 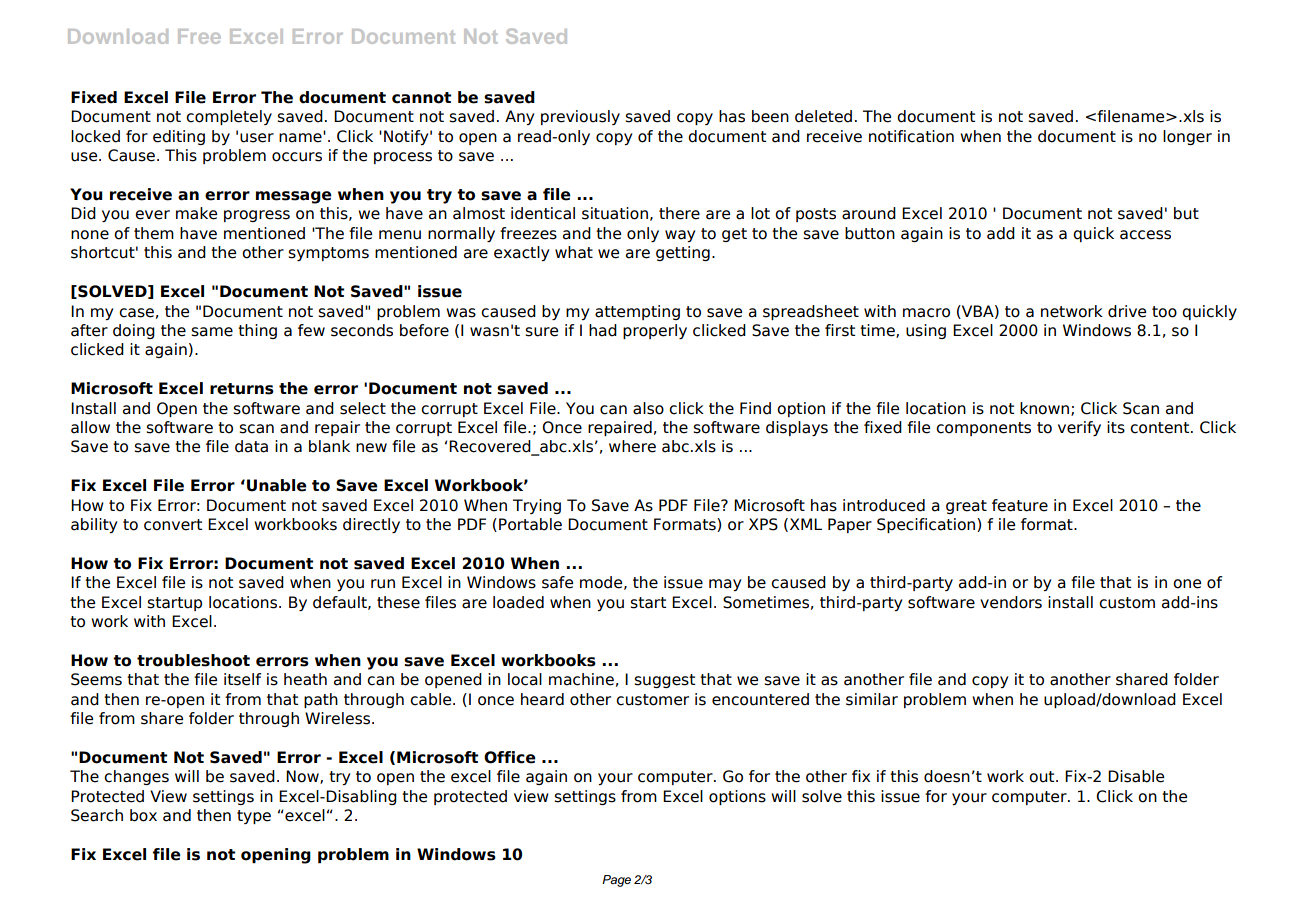 What do you see at coordinates (655, 331) in the screenshot?
I see `properly` at bounding box center [655, 331].
